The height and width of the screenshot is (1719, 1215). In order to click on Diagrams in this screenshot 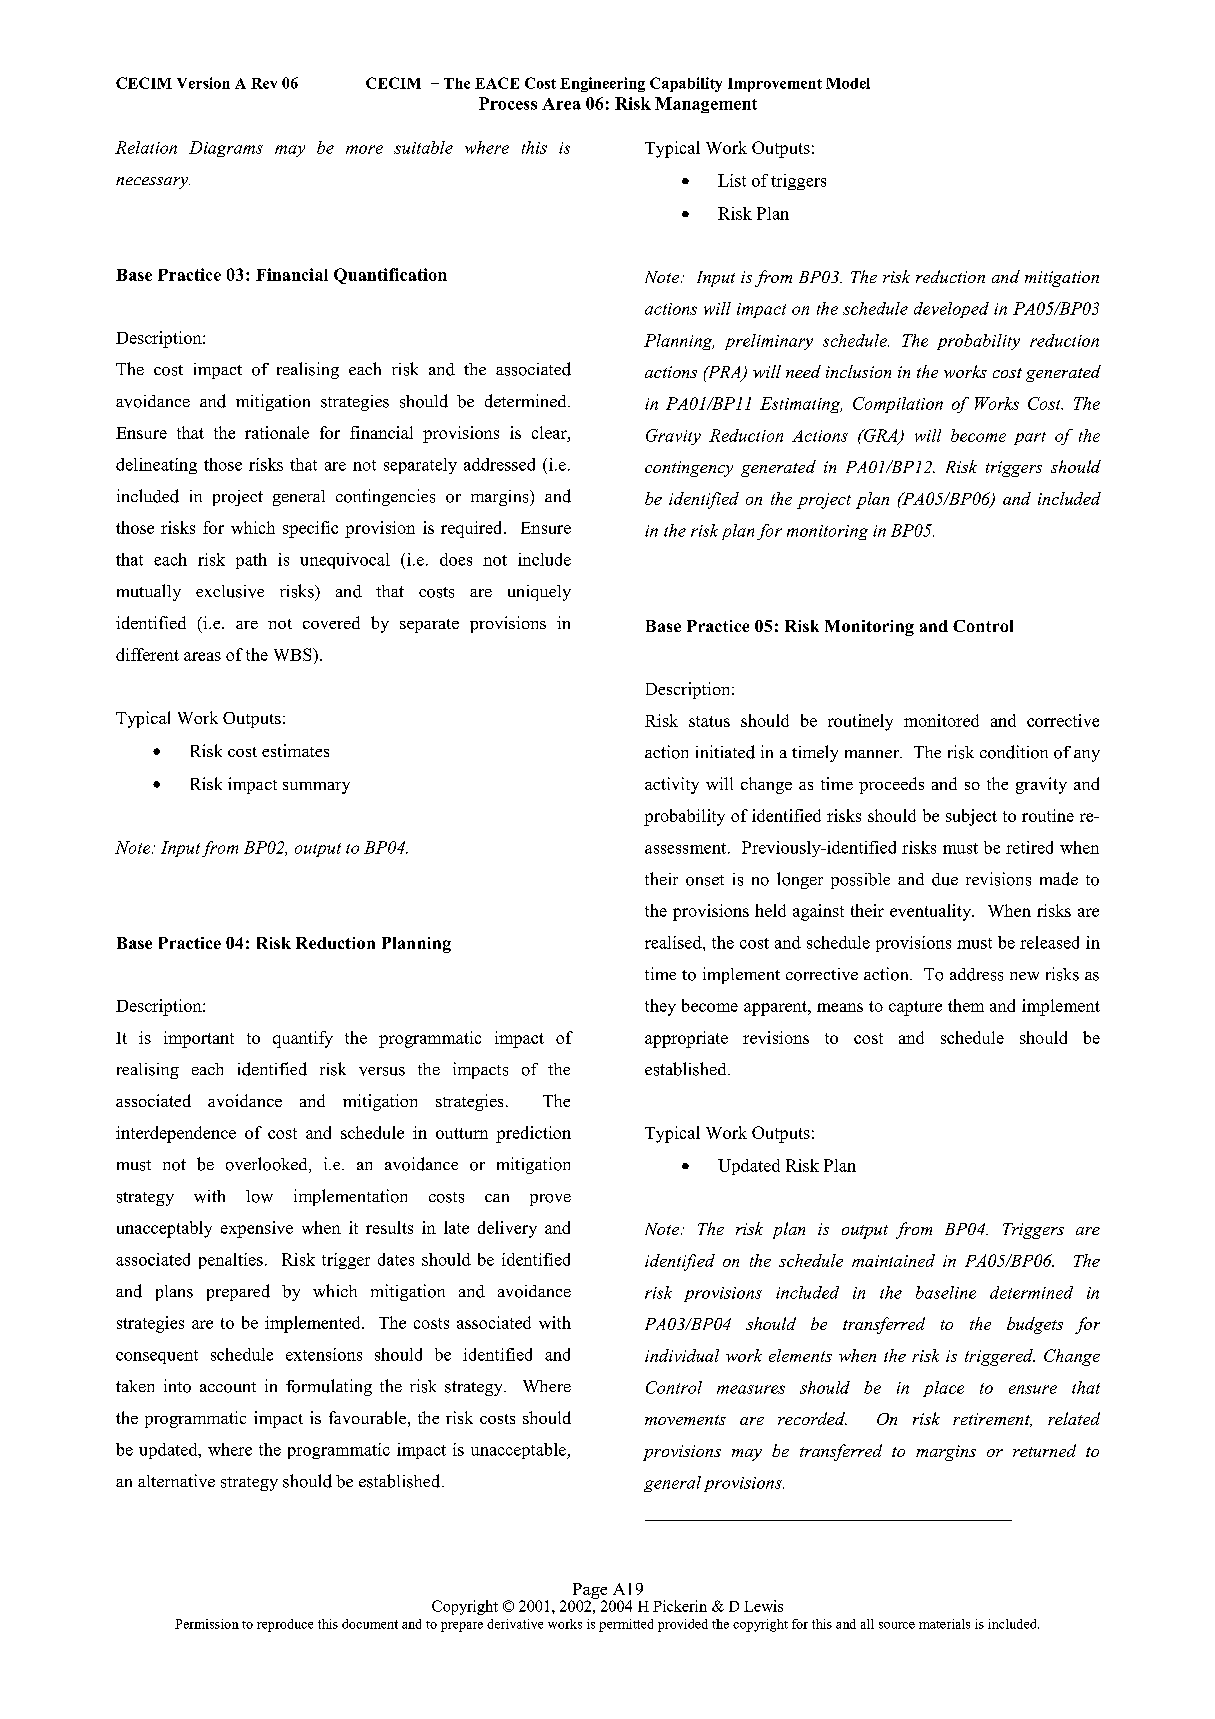, I will do `click(226, 149)`.
